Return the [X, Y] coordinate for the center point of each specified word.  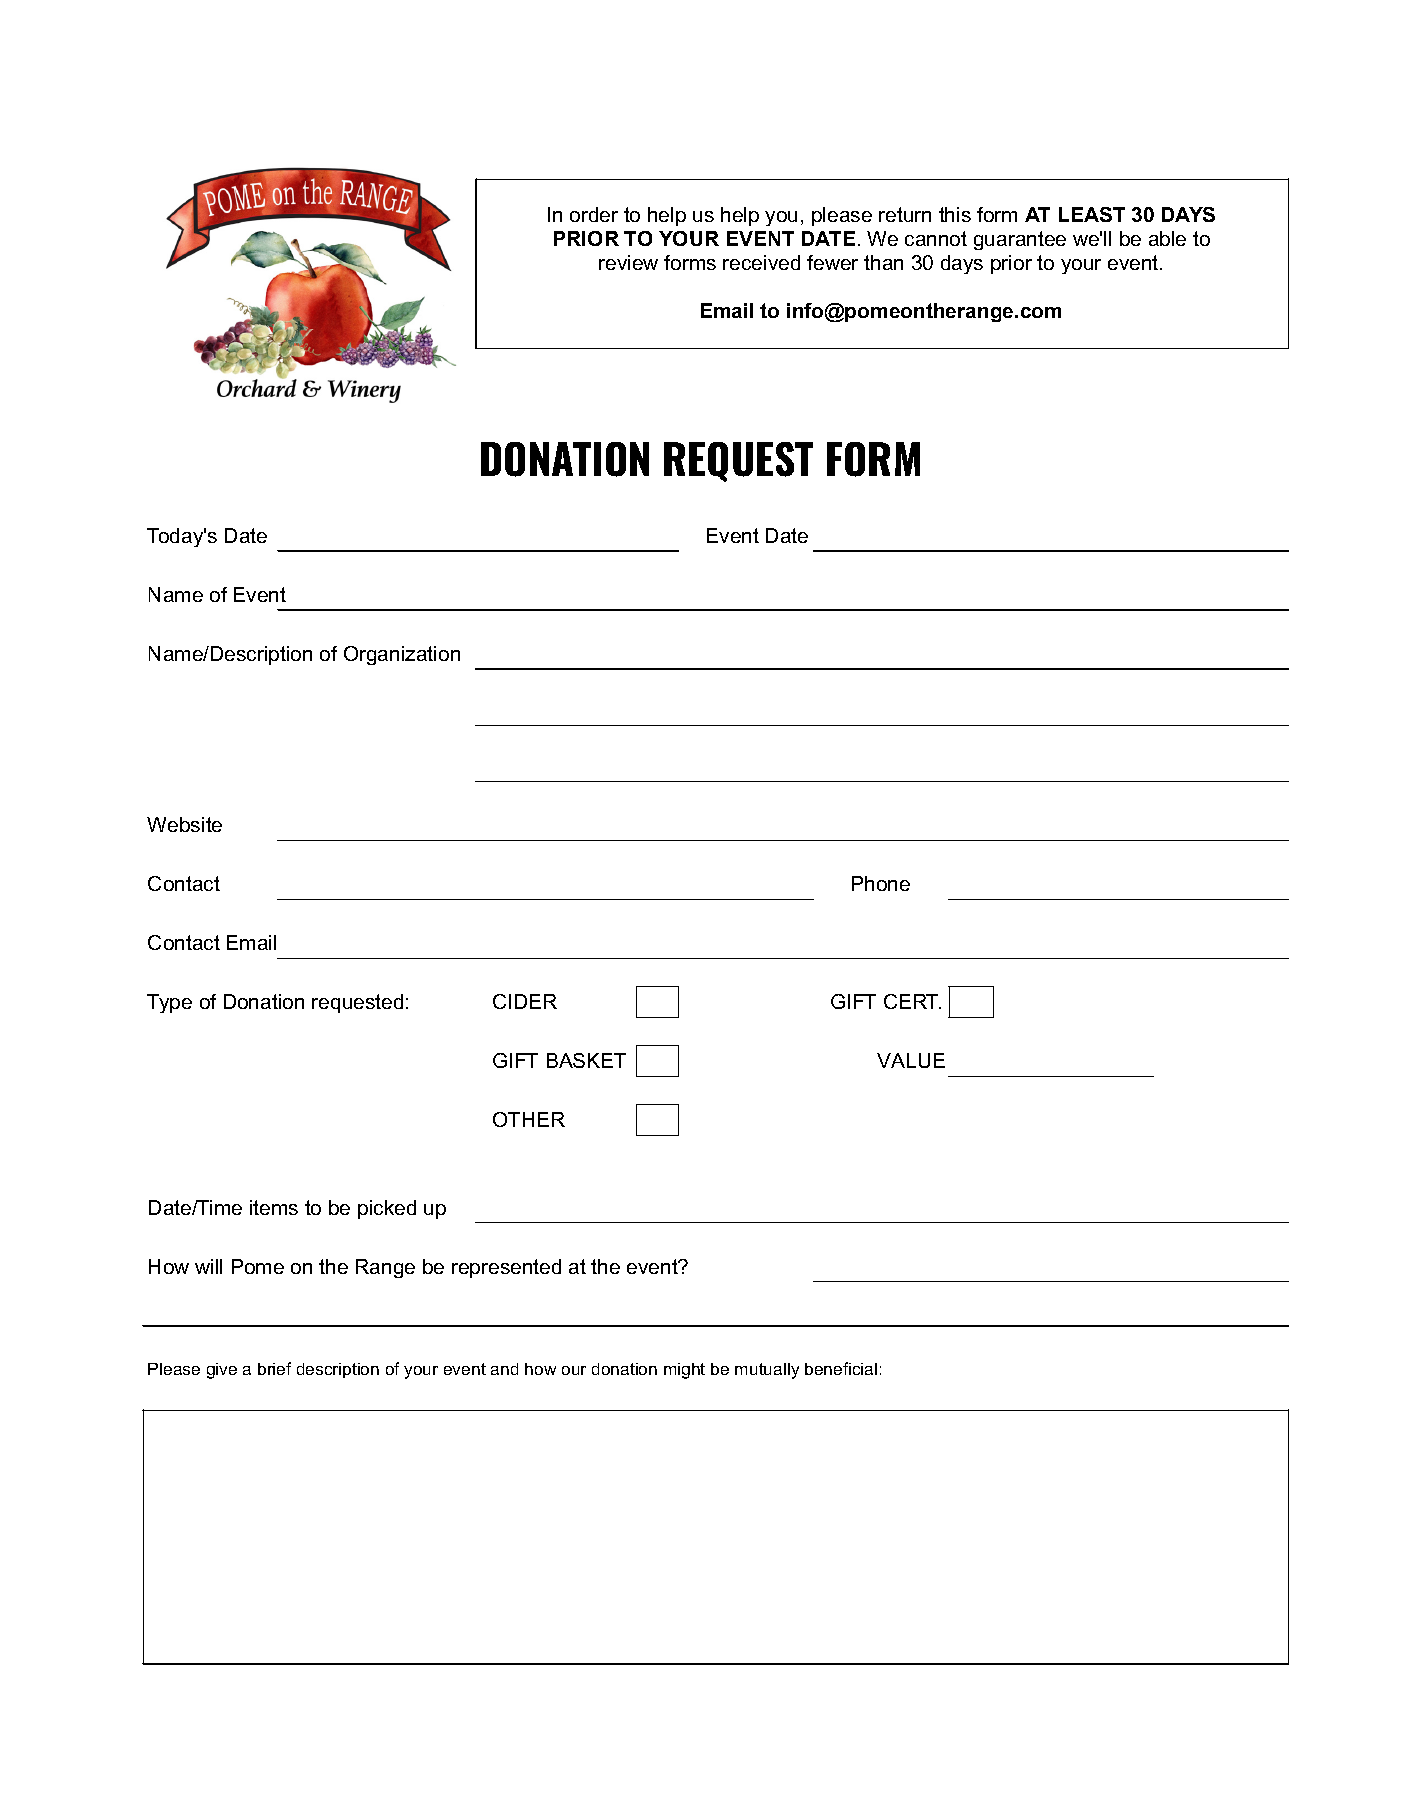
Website [184, 824]
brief [274, 1368]
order [594, 214]
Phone [881, 883]
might [684, 1371]
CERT [912, 1001]
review [628, 262]
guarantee [1020, 240]
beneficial [841, 1368]
